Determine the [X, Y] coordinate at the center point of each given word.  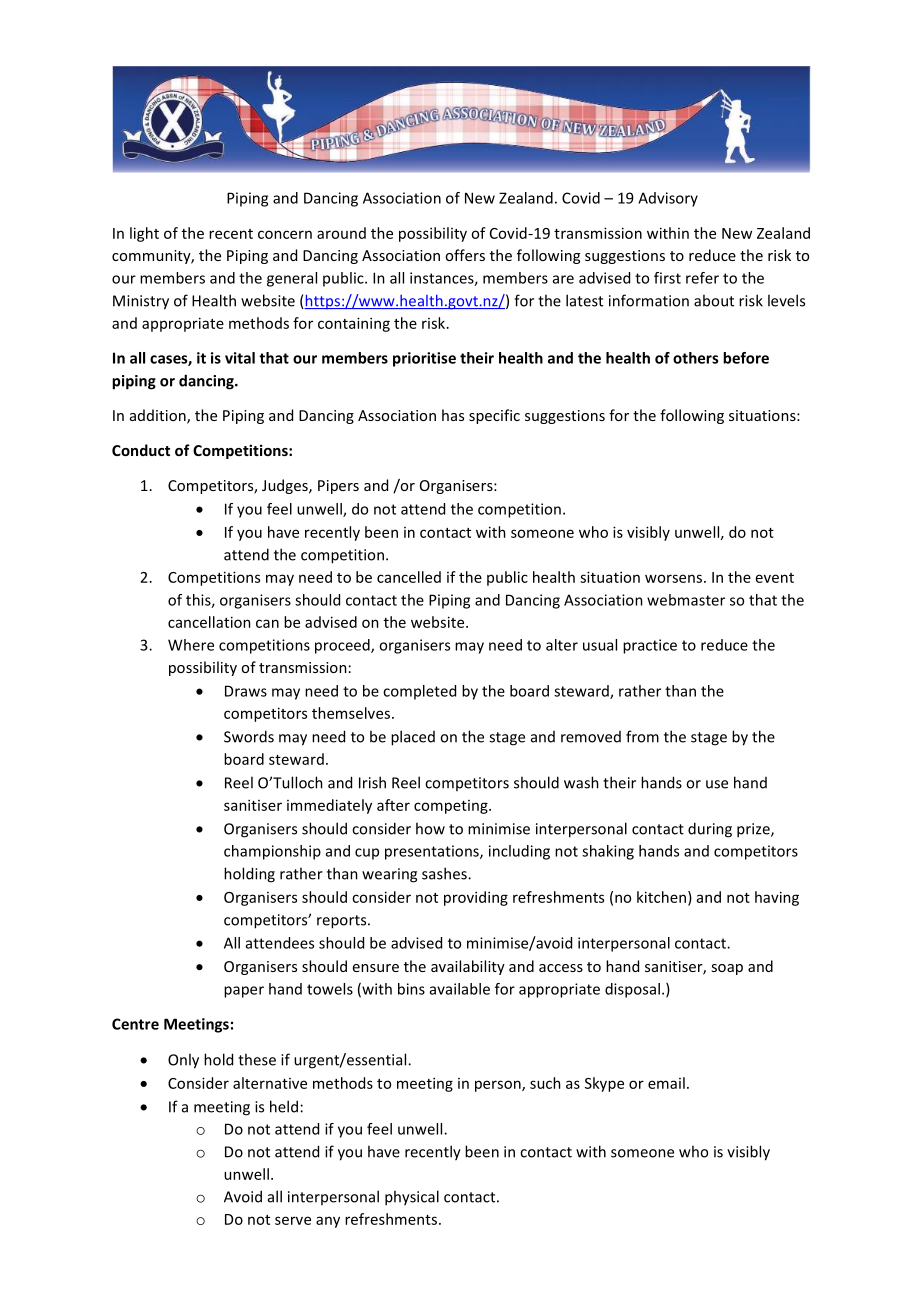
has [453, 415]
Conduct [141, 450]
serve [293, 1220]
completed [419, 692]
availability [468, 967]
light [144, 234]
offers [465, 255]
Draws [246, 691]
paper [244, 992]
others [695, 358]
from [642, 736]
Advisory [668, 199]
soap [727, 969]
